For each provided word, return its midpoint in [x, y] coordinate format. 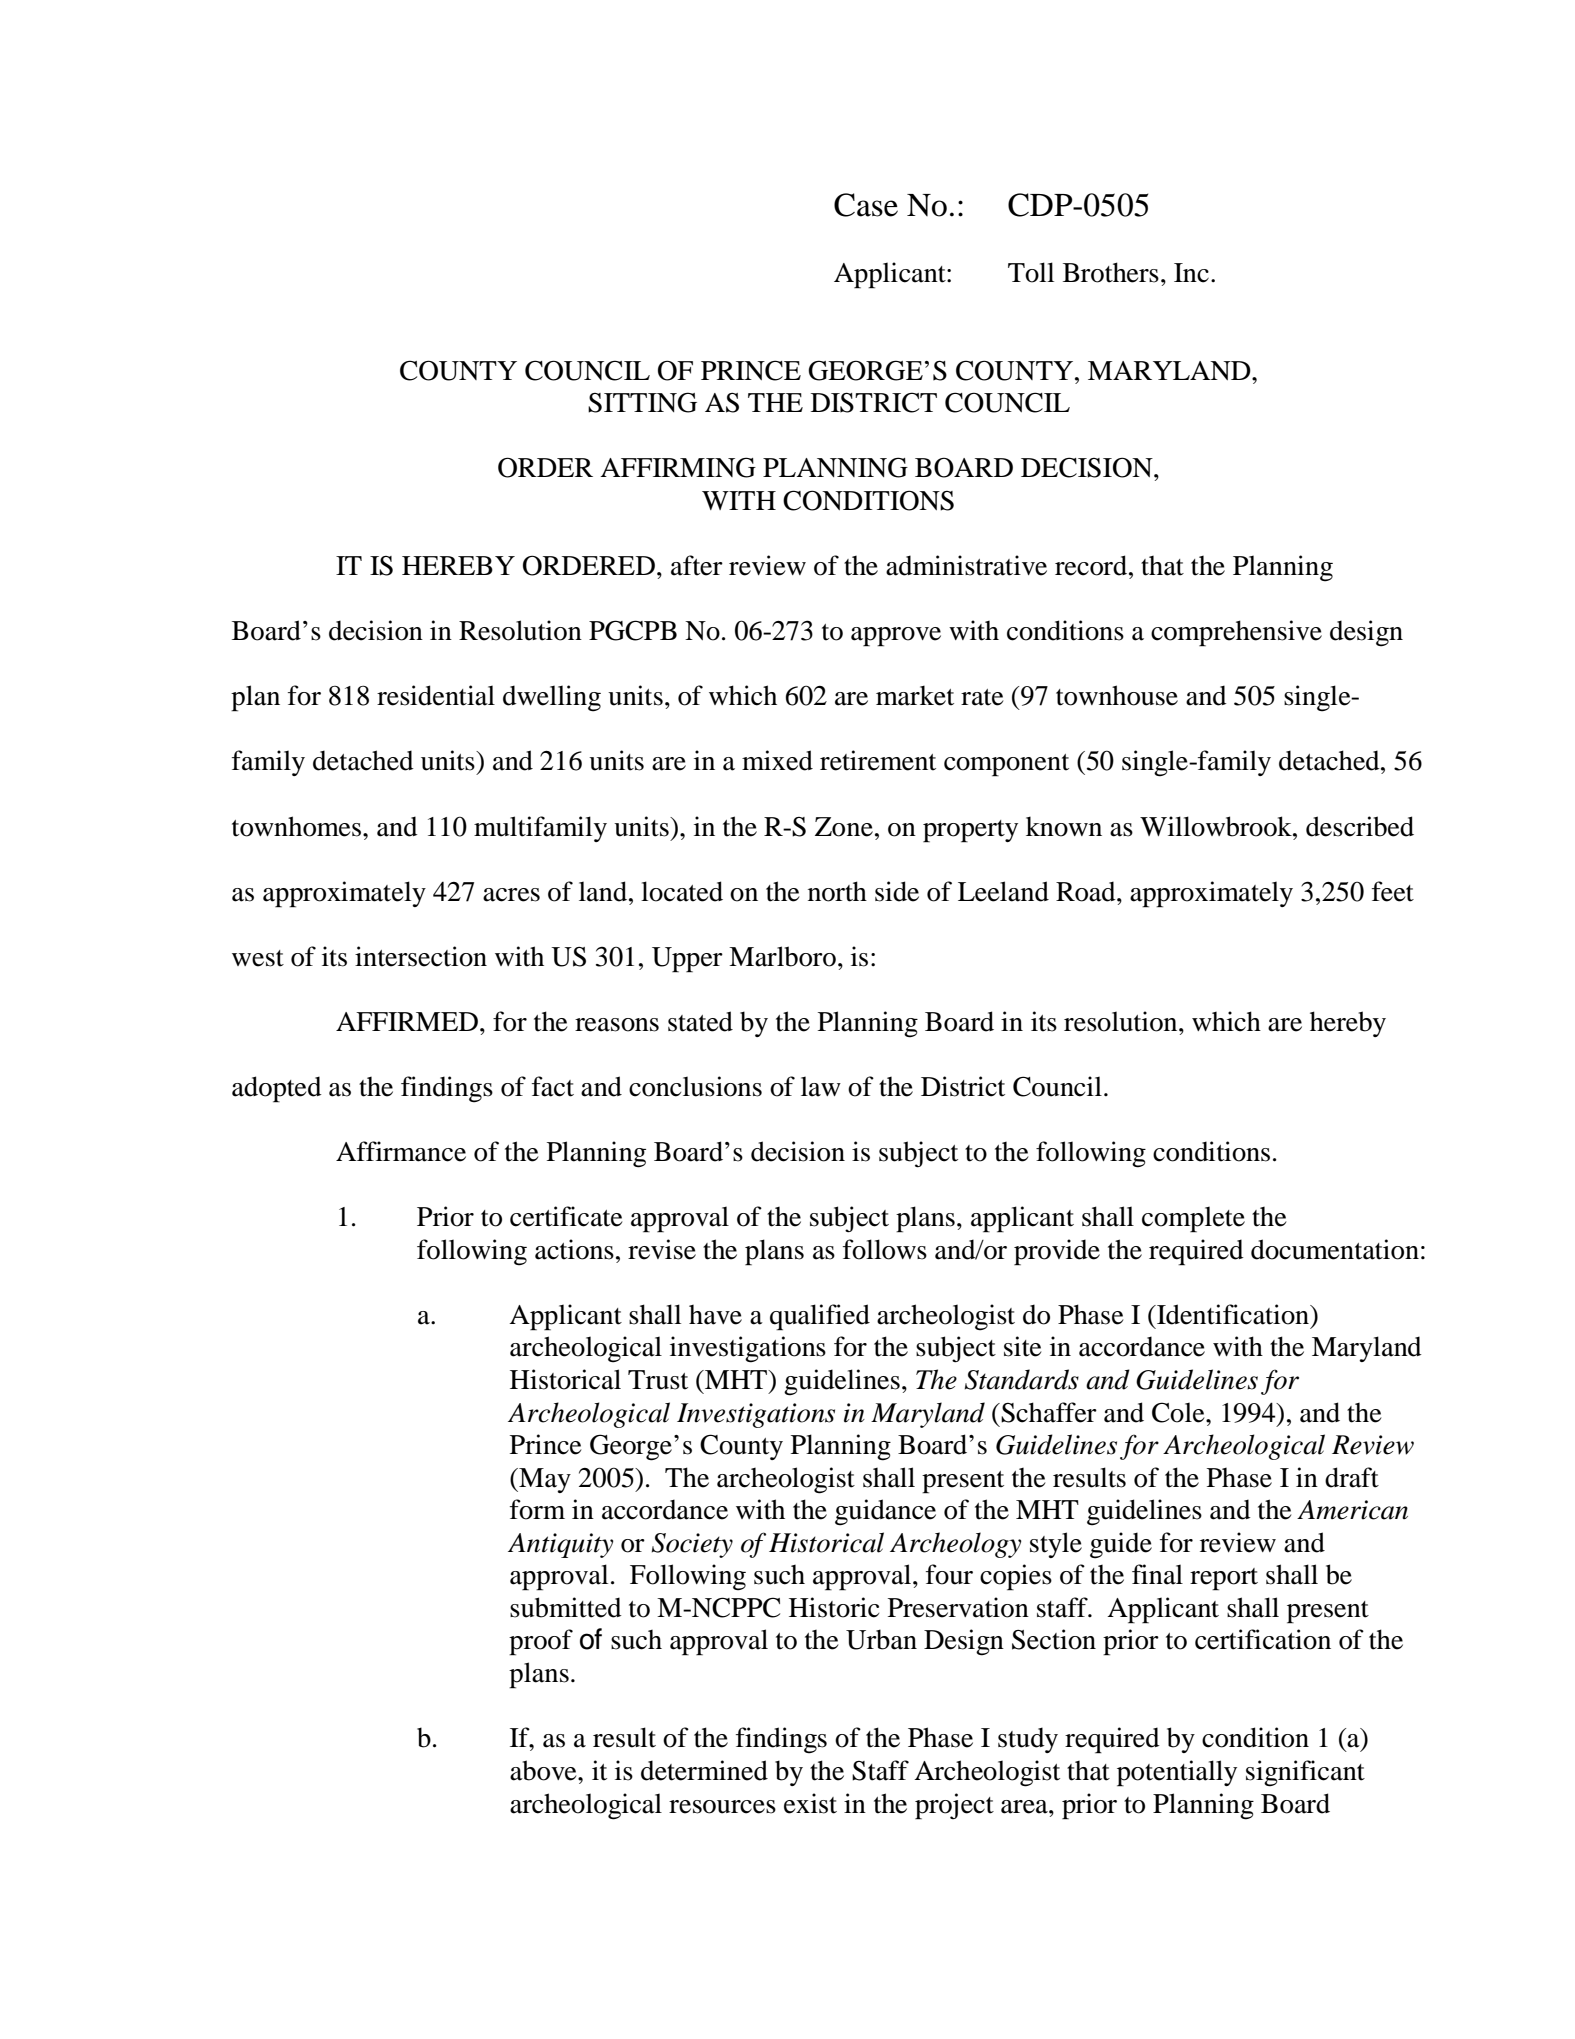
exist [810, 1803]
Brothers [1111, 272]
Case [866, 205]
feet [1393, 891]
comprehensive [1236, 633]
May [544, 1480]
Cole [1179, 1412]
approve [896, 637]
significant [1305, 1773]
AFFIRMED [408, 1021]
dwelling [552, 698]
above [544, 1770]
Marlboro [782, 956]
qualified [820, 1317]
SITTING [642, 402]
